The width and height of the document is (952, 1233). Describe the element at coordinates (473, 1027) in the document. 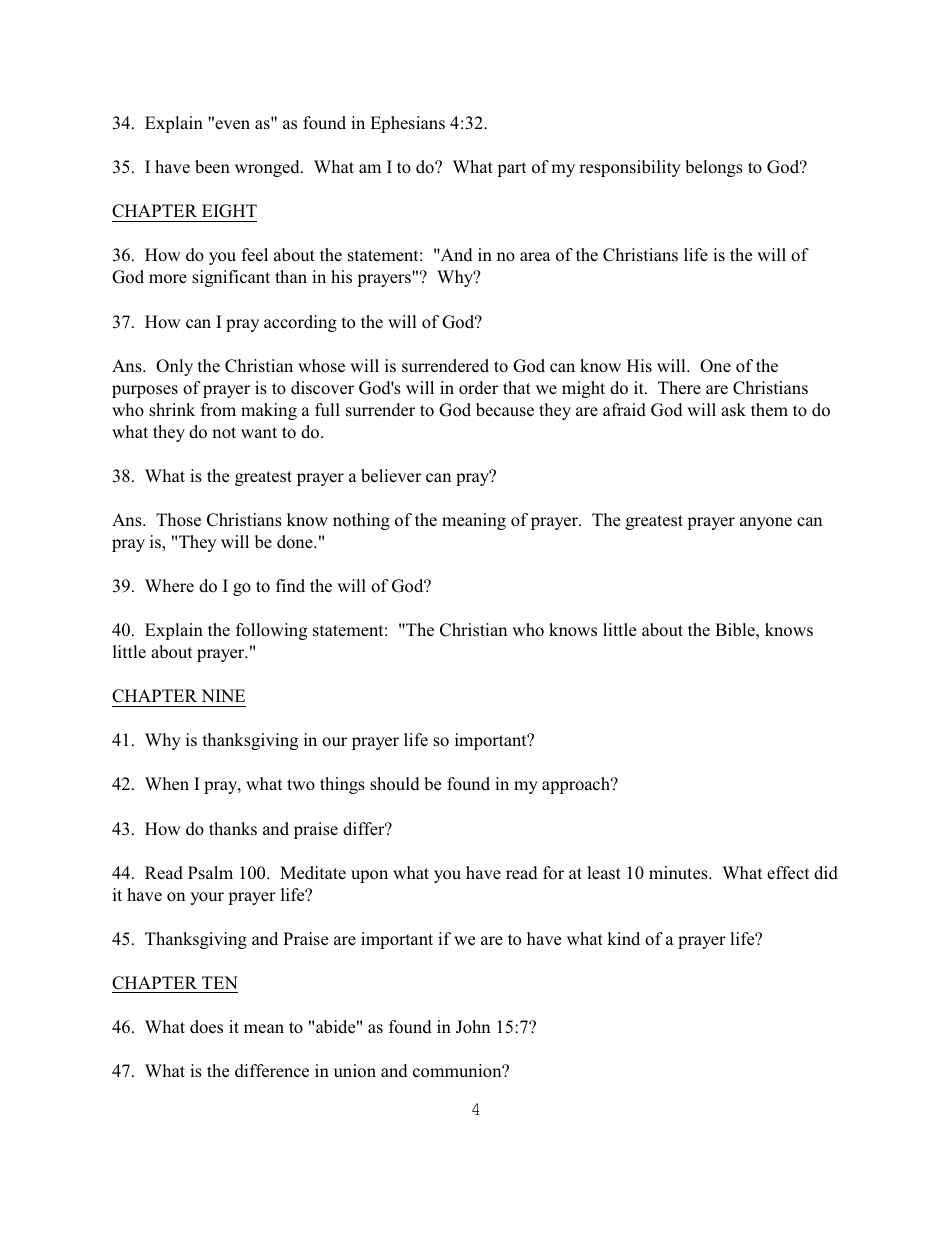

I see `John` at that location.
